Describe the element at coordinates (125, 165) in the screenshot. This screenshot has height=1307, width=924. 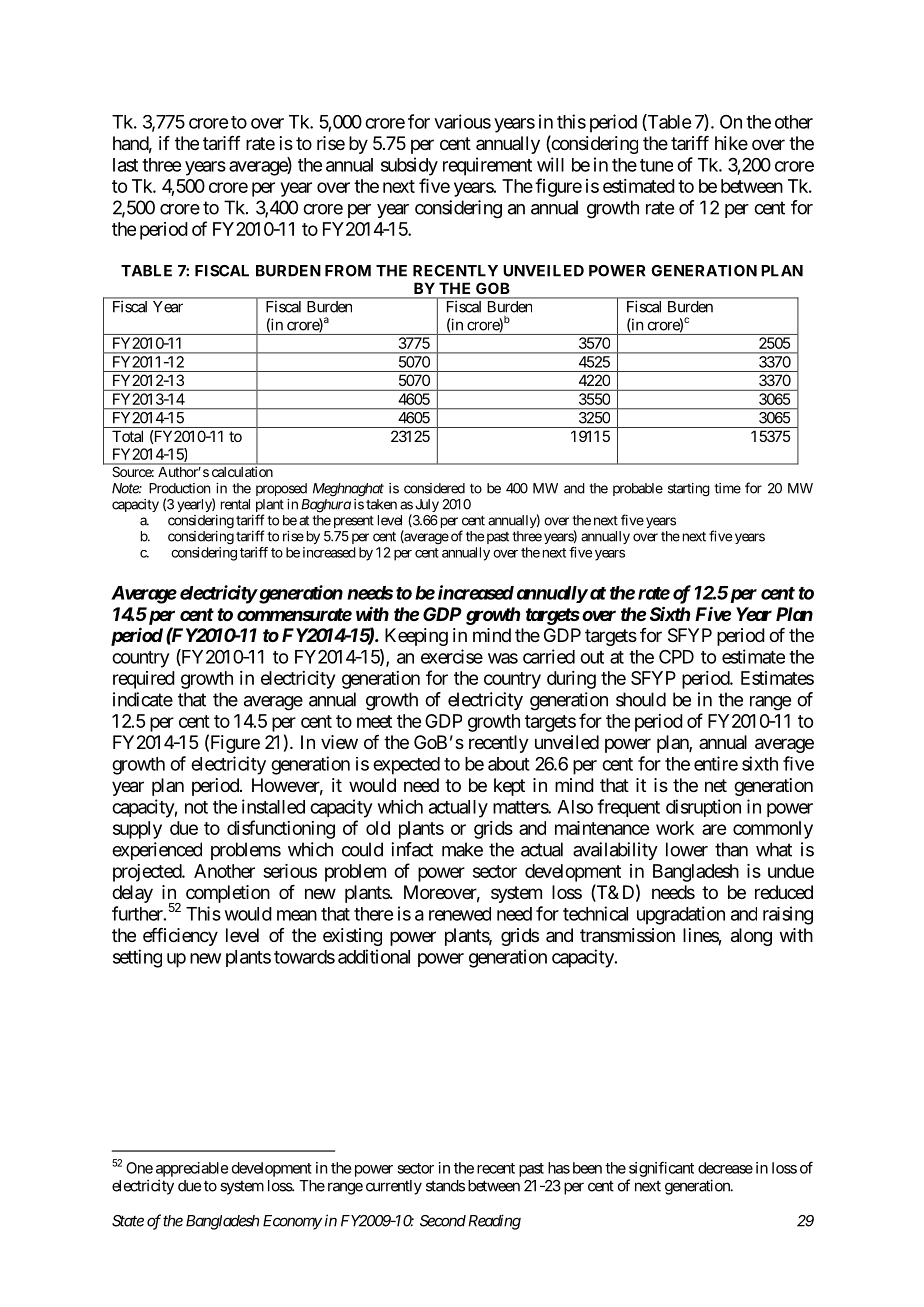
I see `last` at that location.
